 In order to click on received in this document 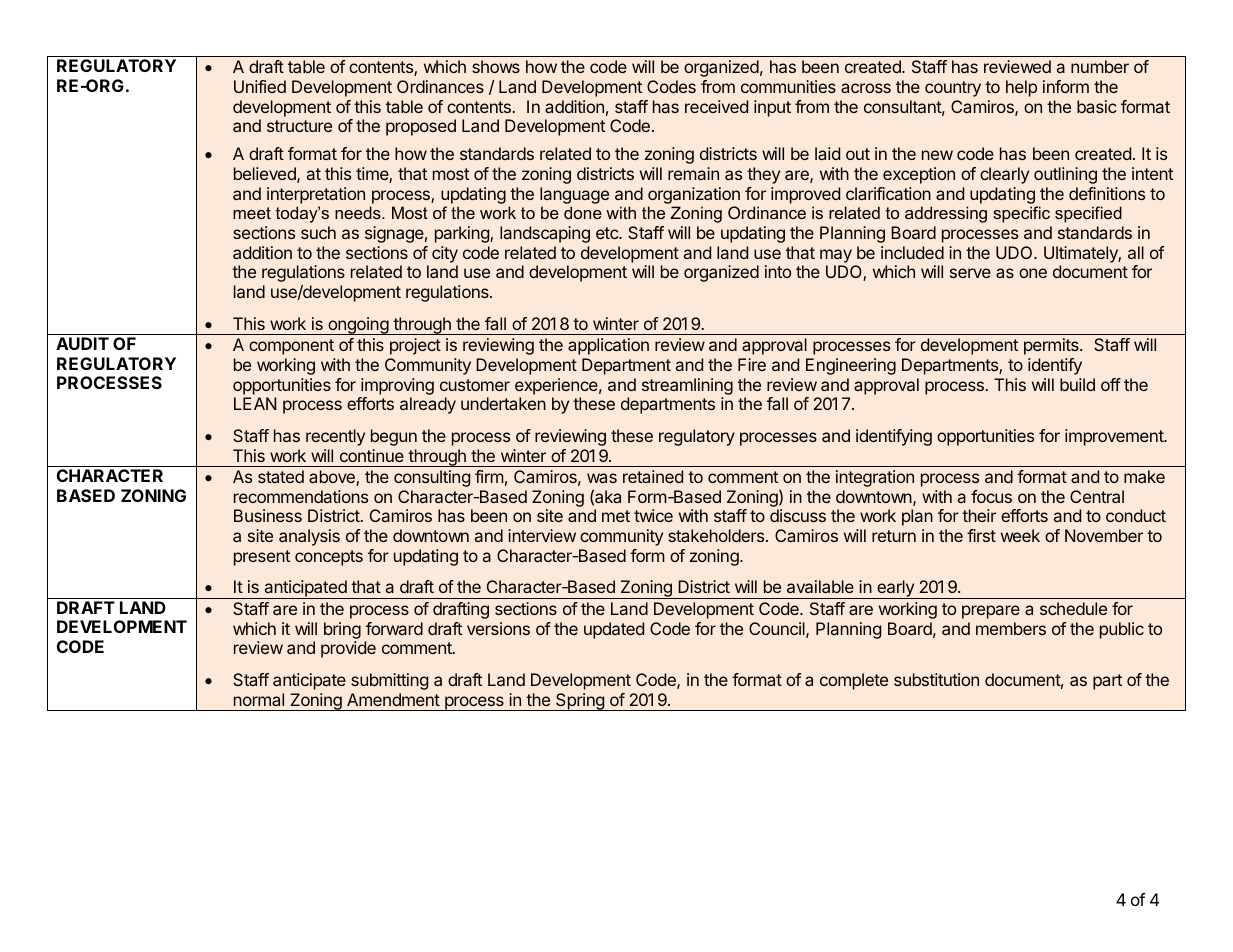, I will do `click(716, 106)`.
